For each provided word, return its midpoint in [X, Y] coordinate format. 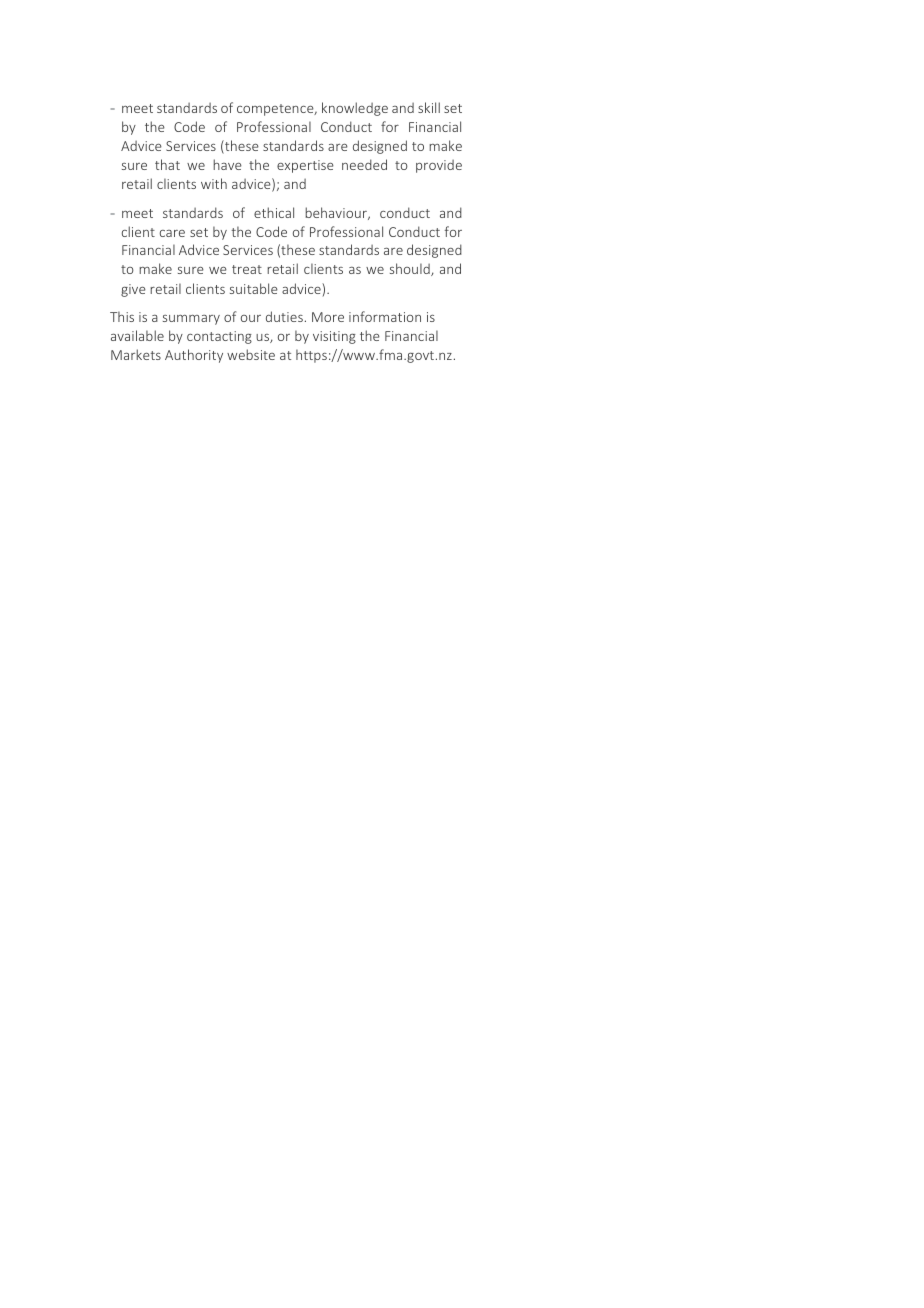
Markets [136, 354]
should [411, 269]
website [251, 354]
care [172, 233]
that [167, 164]
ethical [274, 212]
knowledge [355, 109]
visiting [334, 337]
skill [429, 107]
